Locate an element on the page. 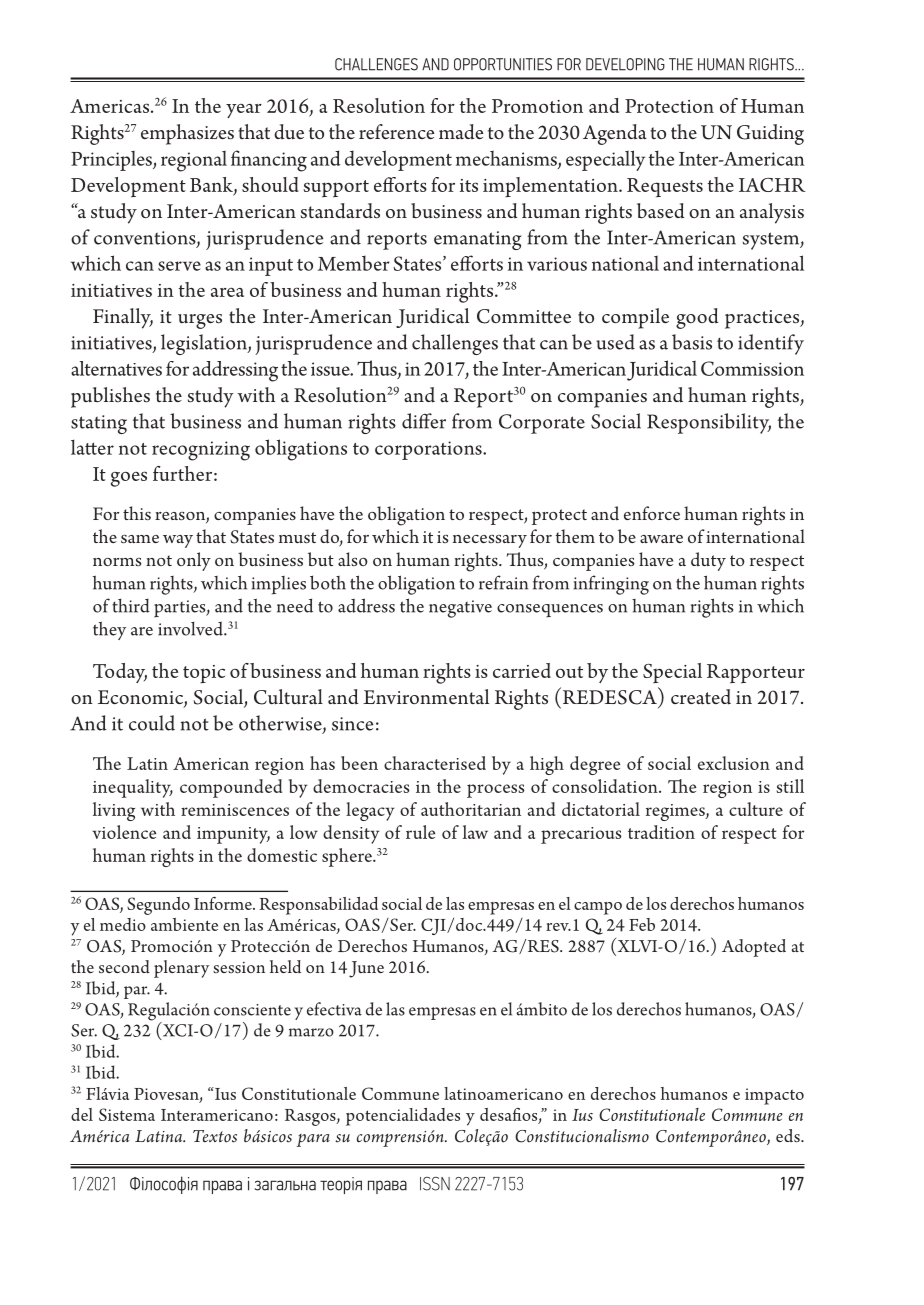 Image resolution: width=924 pixels, height=1305 pixels. corporations is located at coordinates (429, 450).
